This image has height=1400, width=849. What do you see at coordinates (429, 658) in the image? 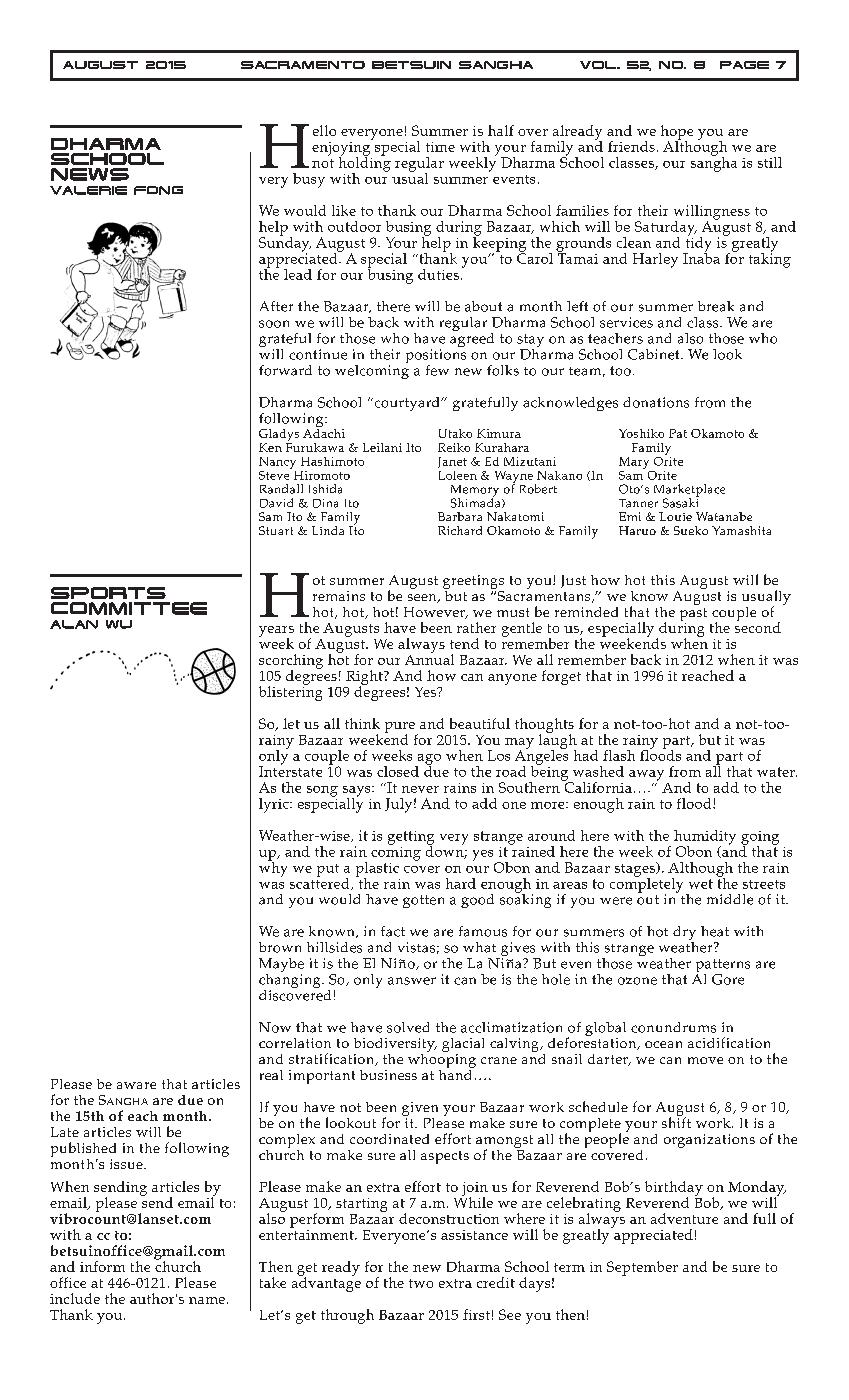
I see `Annual` at bounding box center [429, 658].
